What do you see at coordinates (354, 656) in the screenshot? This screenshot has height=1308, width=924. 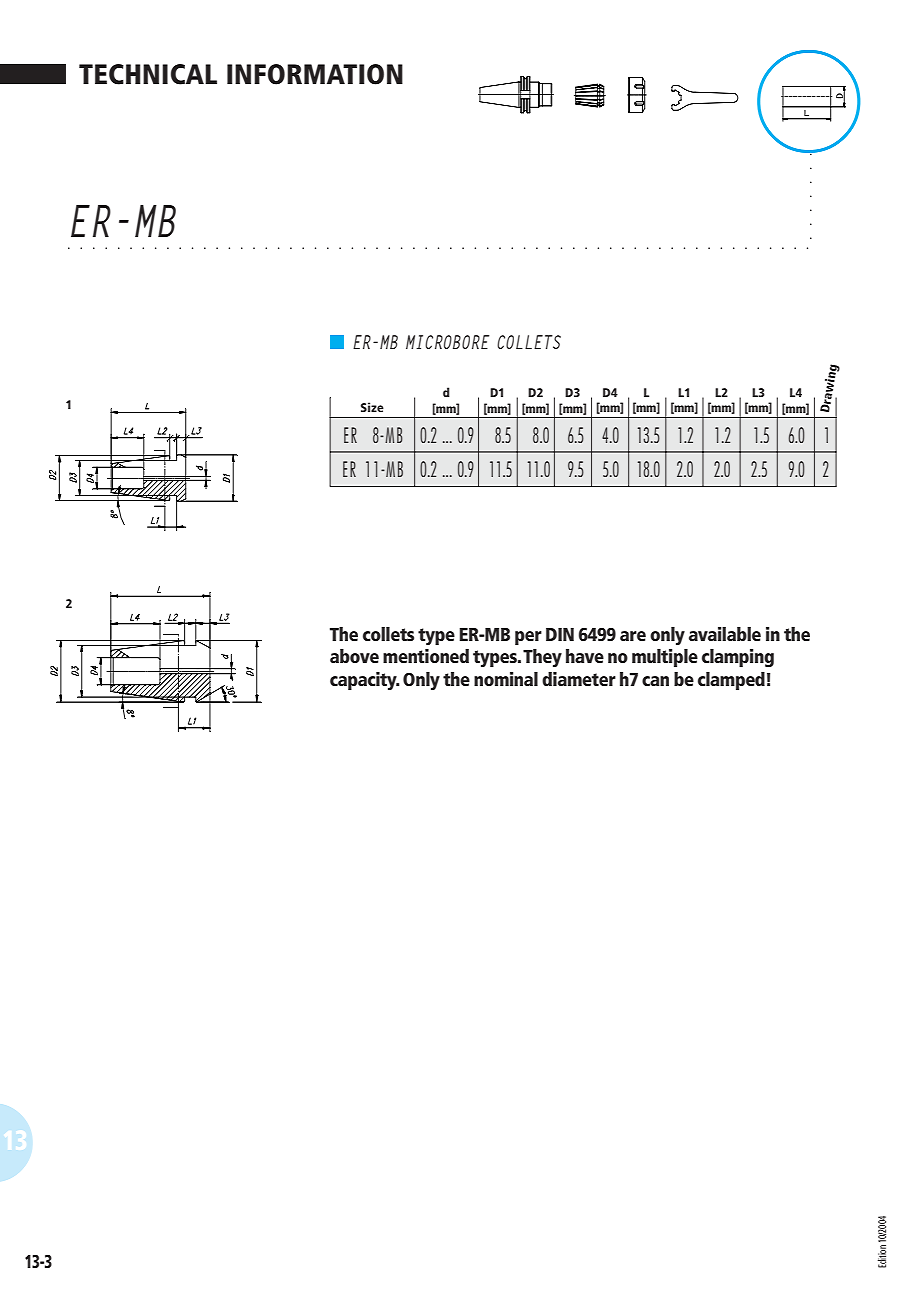 I see `above` at bounding box center [354, 656].
